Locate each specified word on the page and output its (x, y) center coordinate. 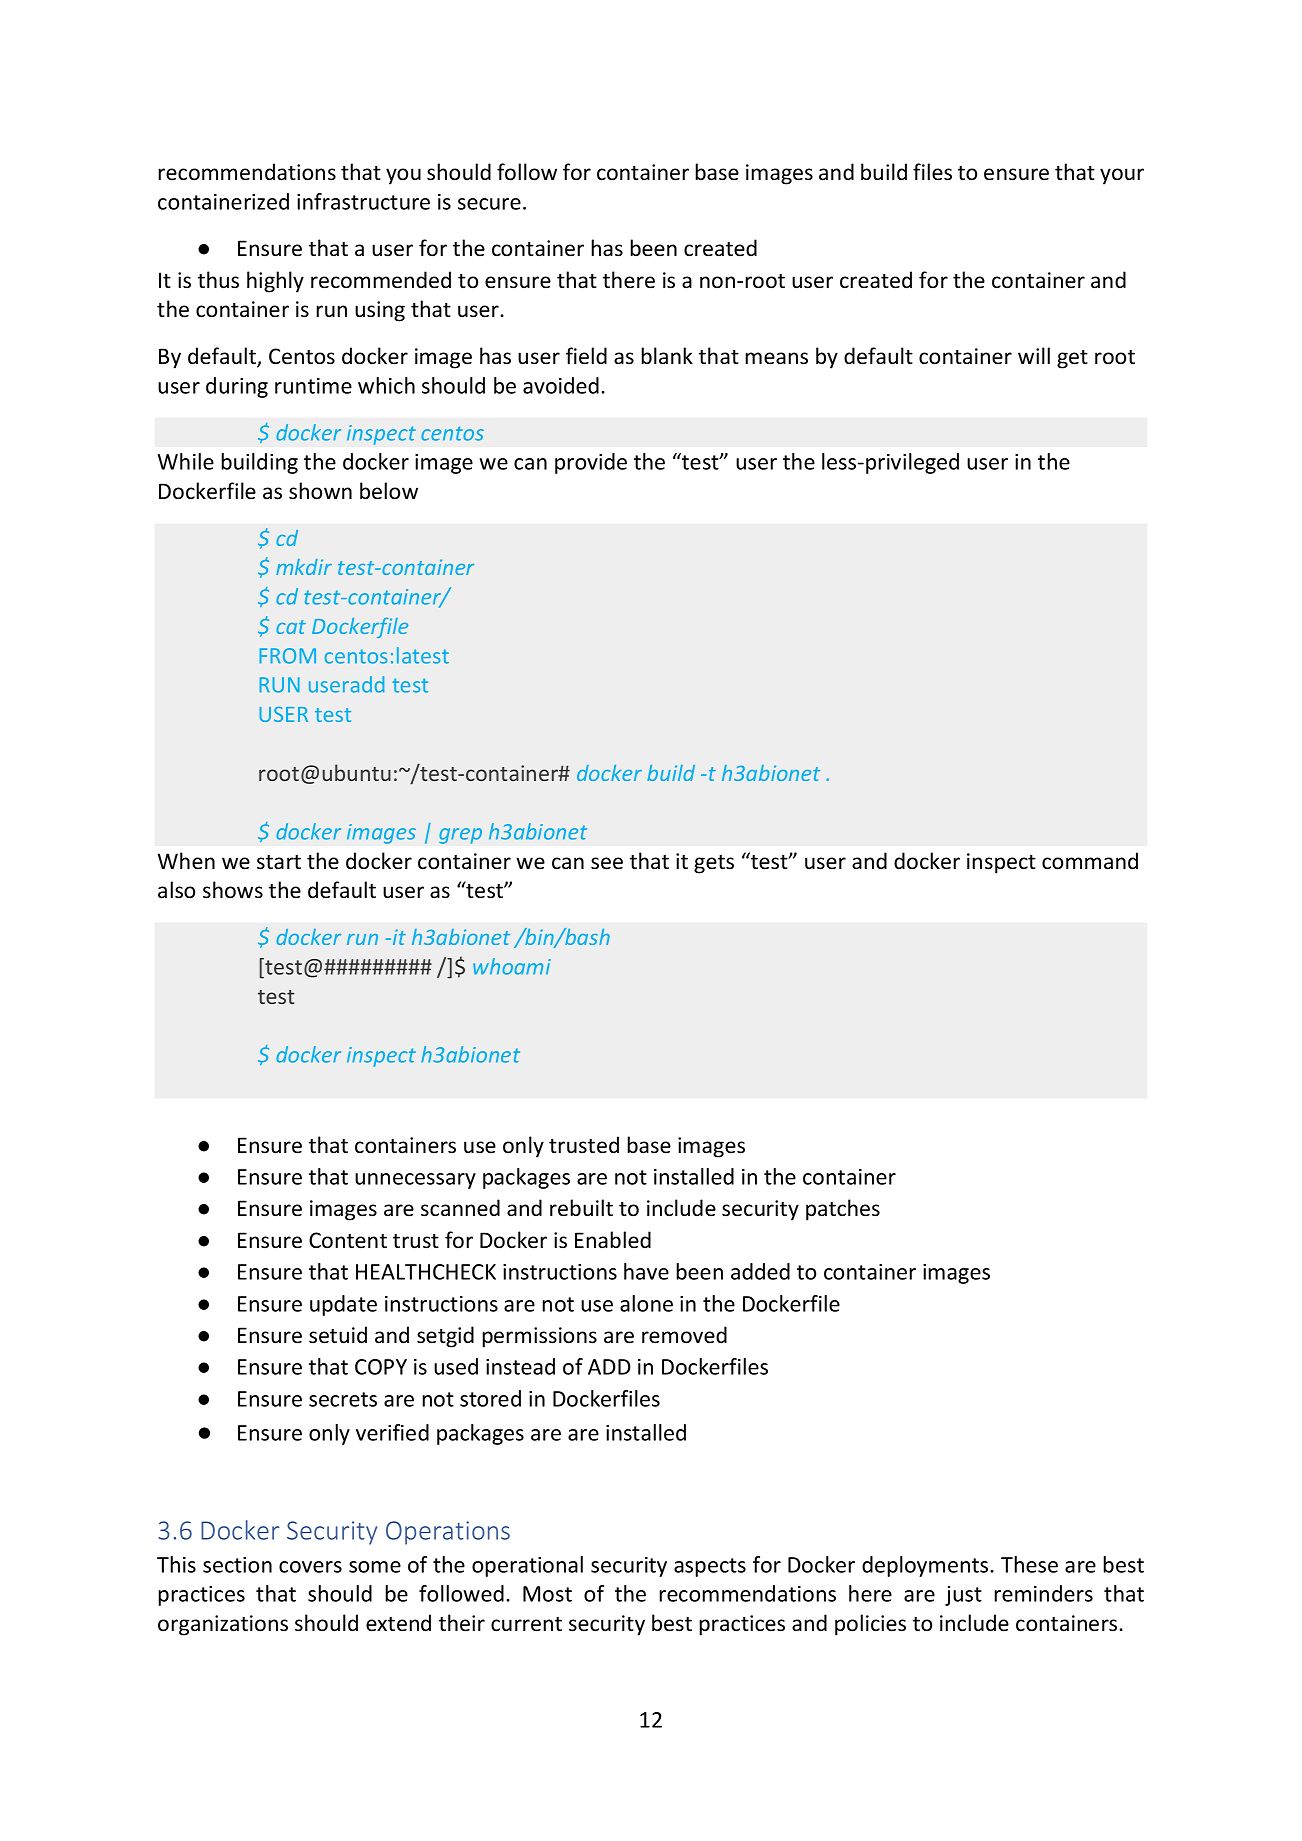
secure (489, 204)
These (1029, 1564)
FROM (288, 656)
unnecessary (415, 1181)
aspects (710, 1567)
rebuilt (581, 1208)
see (607, 863)
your (1122, 176)
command (1090, 861)
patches (843, 1210)
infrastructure (363, 201)
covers (310, 1567)
